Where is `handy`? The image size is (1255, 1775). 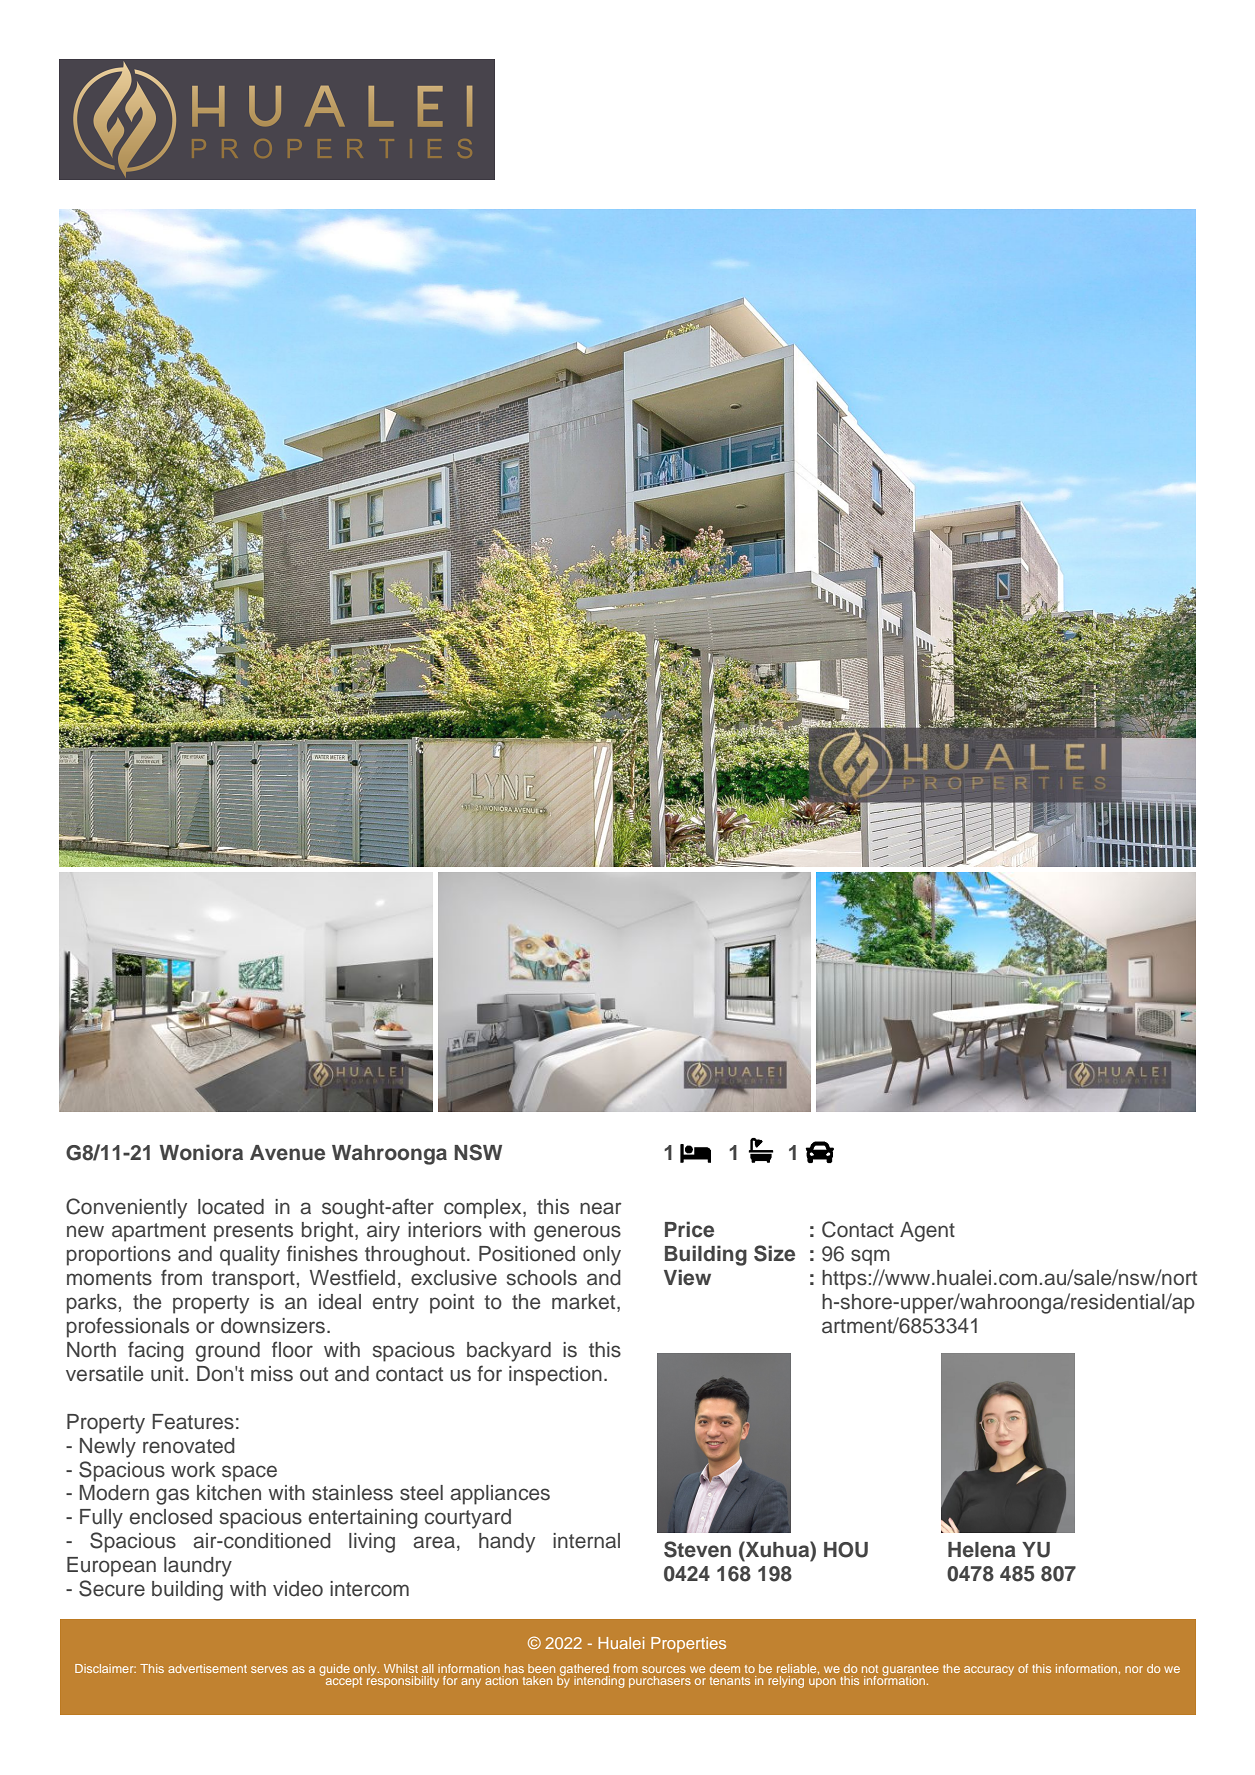 handy is located at coordinates (507, 1543).
